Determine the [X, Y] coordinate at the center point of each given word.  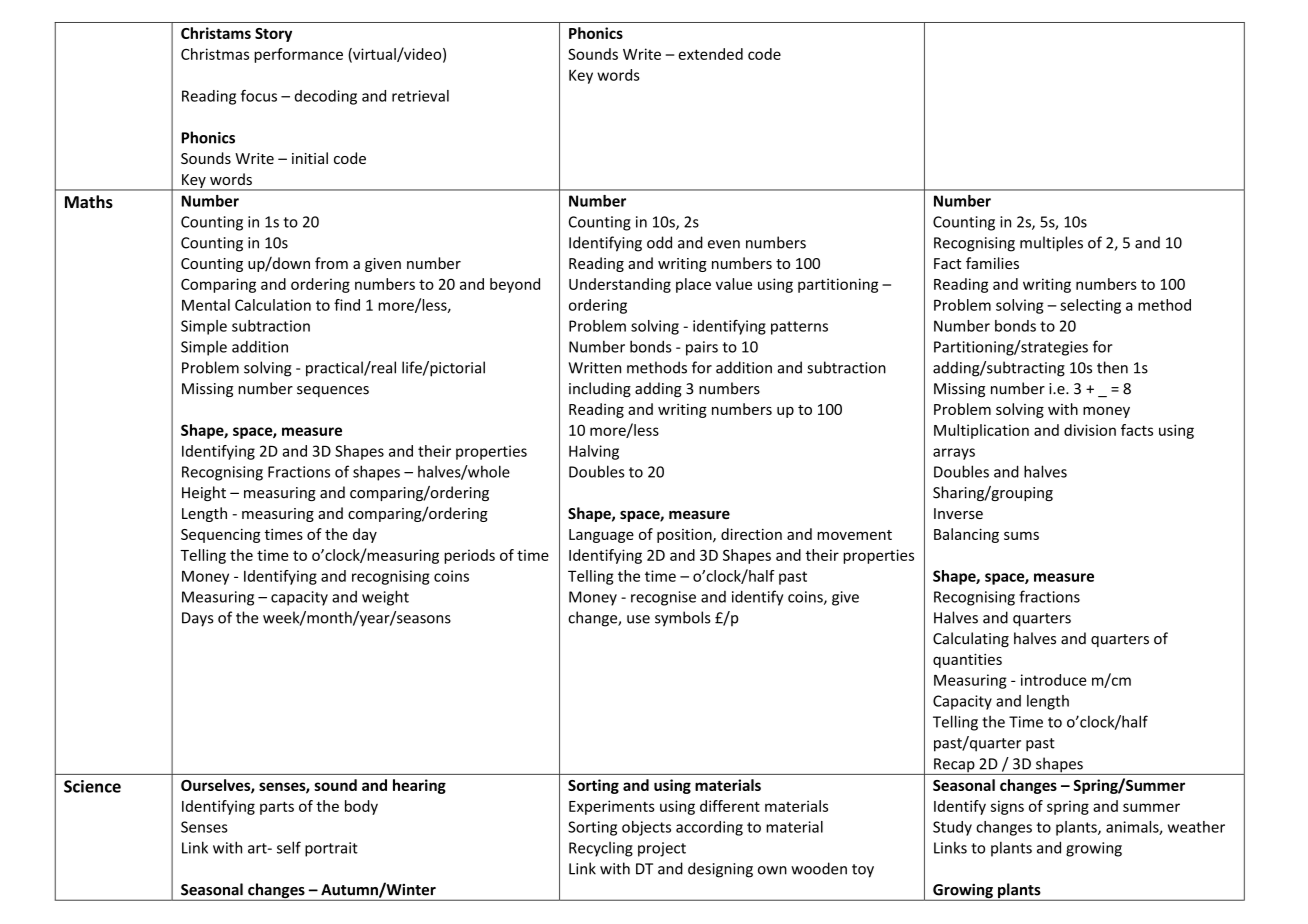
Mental [206, 305]
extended [710, 54]
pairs [702, 348]
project [662, 849]
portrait [331, 849]
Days [197, 619]
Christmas [215, 54]
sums [1021, 535]
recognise [663, 598]
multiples [1051, 244]
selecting [1090, 306]
